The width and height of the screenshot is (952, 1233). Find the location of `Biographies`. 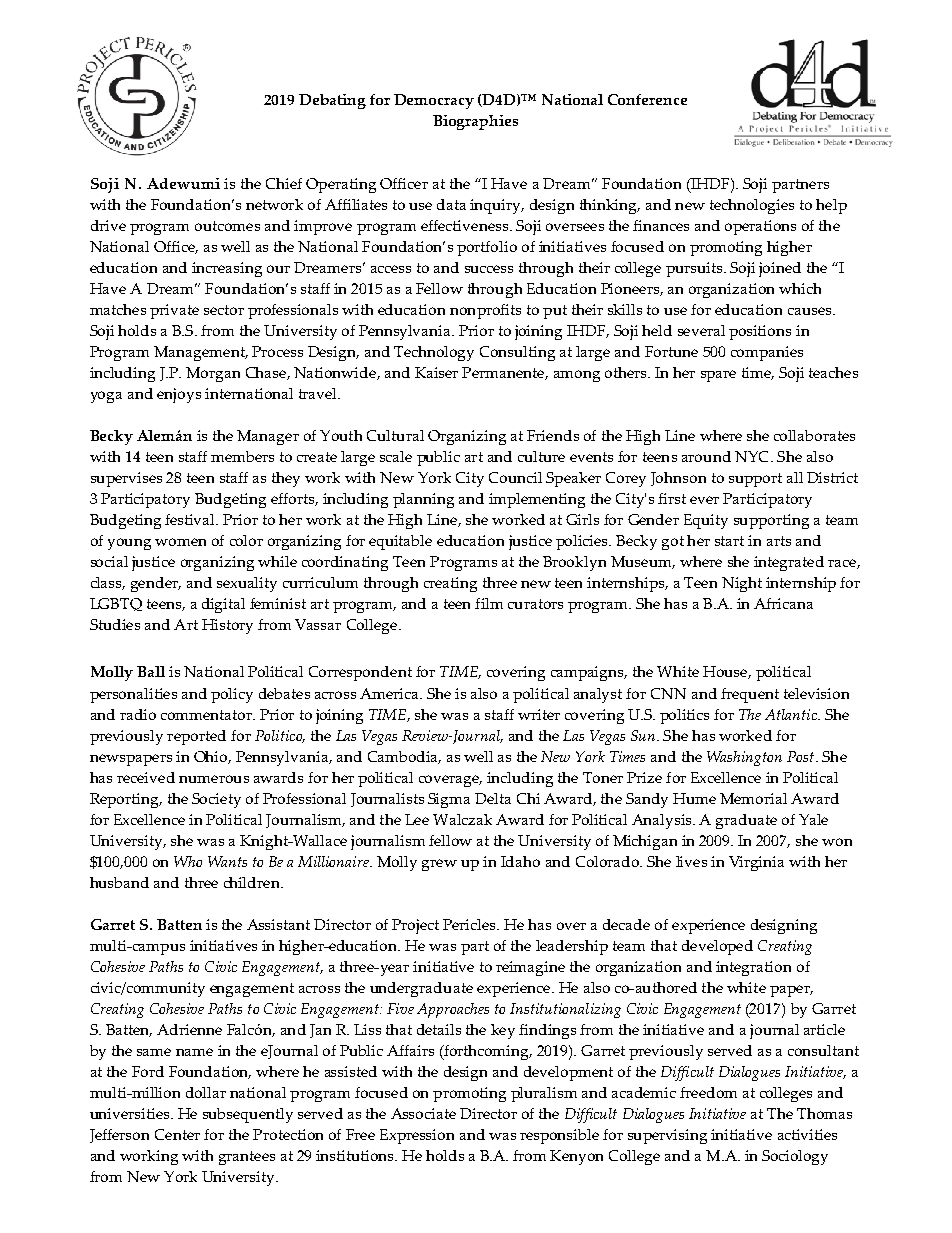

Biographies is located at coordinates (475, 122).
